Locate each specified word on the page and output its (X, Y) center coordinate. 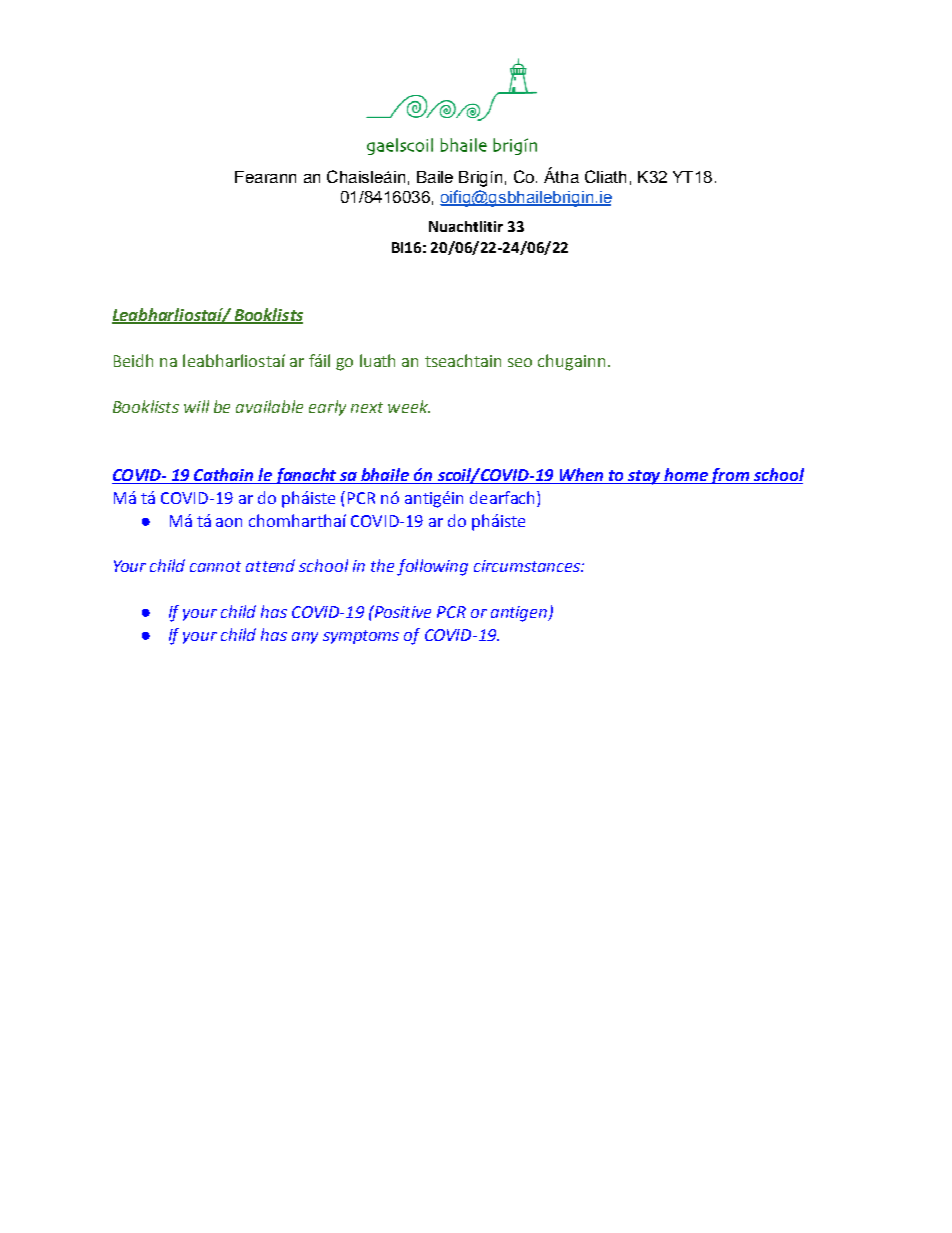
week (409, 406)
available (269, 406)
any (305, 638)
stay (644, 477)
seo (520, 362)
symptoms (361, 637)
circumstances (528, 566)
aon (229, 522)
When (581, 476)
